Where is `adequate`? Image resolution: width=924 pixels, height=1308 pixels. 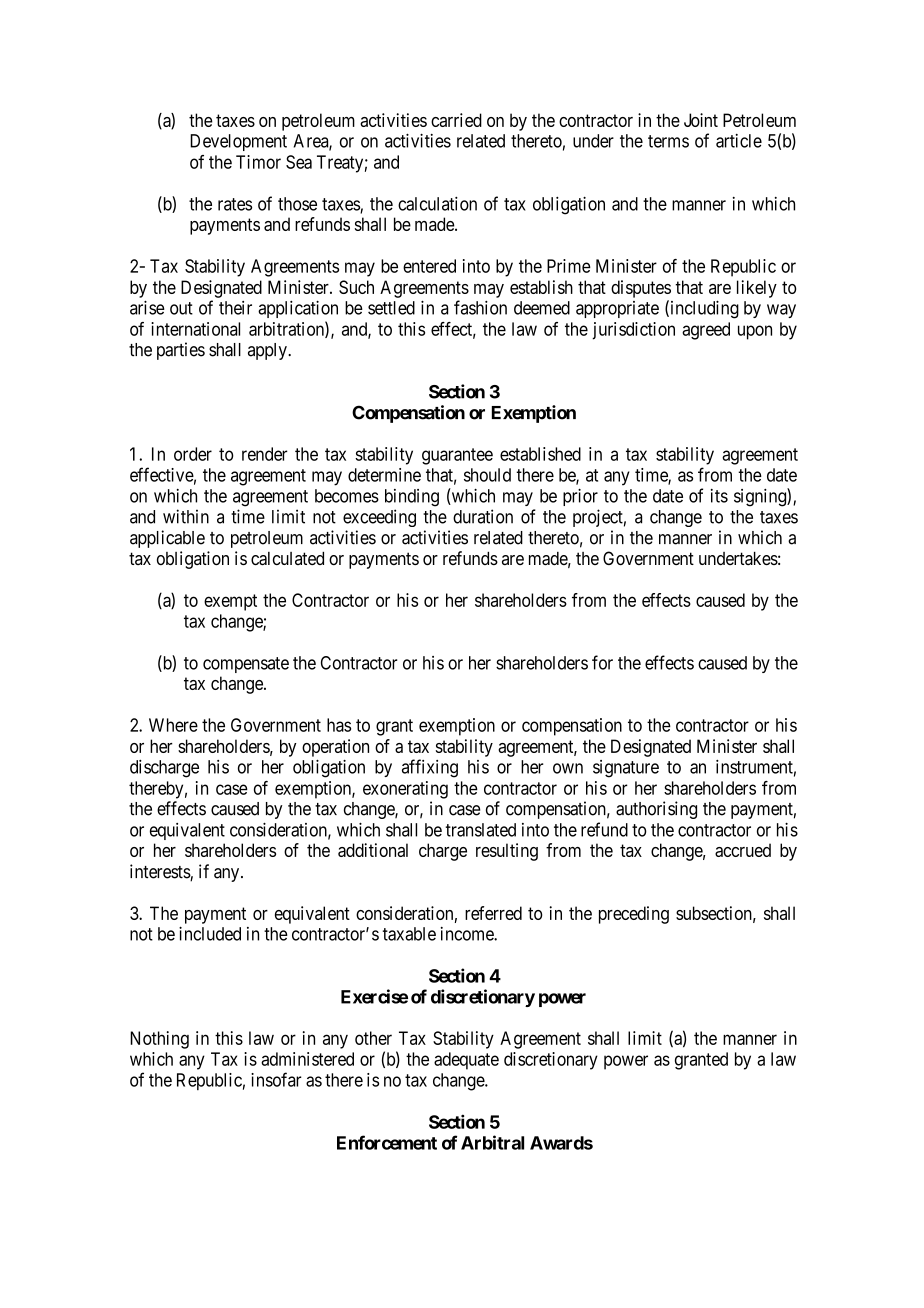
adequate is located at coordinates (466, 1061).
